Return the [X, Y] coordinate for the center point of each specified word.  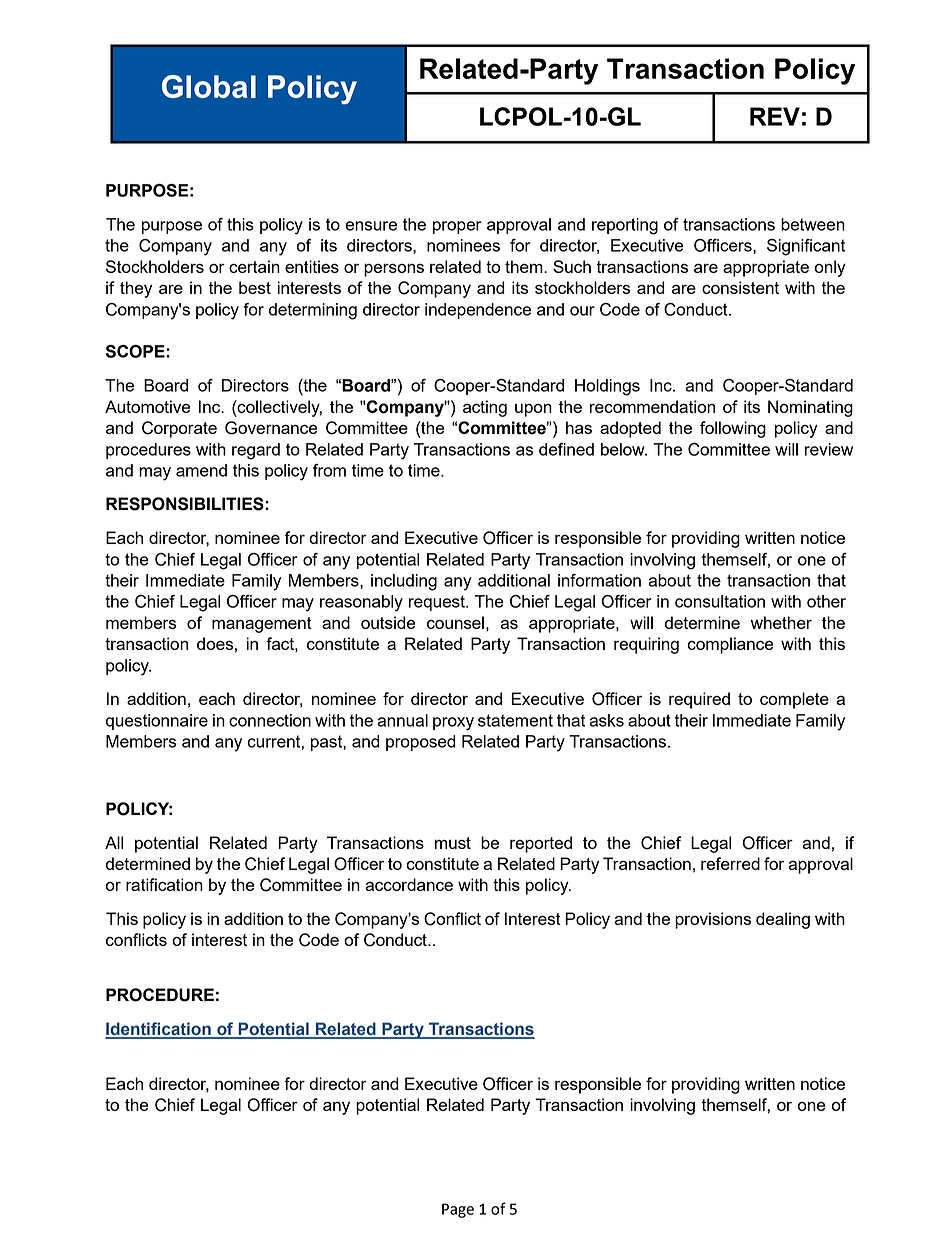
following [733, 429]
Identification [159, 1030]
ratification [164, 884]
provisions [713, 920]
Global [209, 86]
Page [458, 1210]
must [453, 843]
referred [730, 863]
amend [201, 470]
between [813, 224]
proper [457, 227]
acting [485, 408]
